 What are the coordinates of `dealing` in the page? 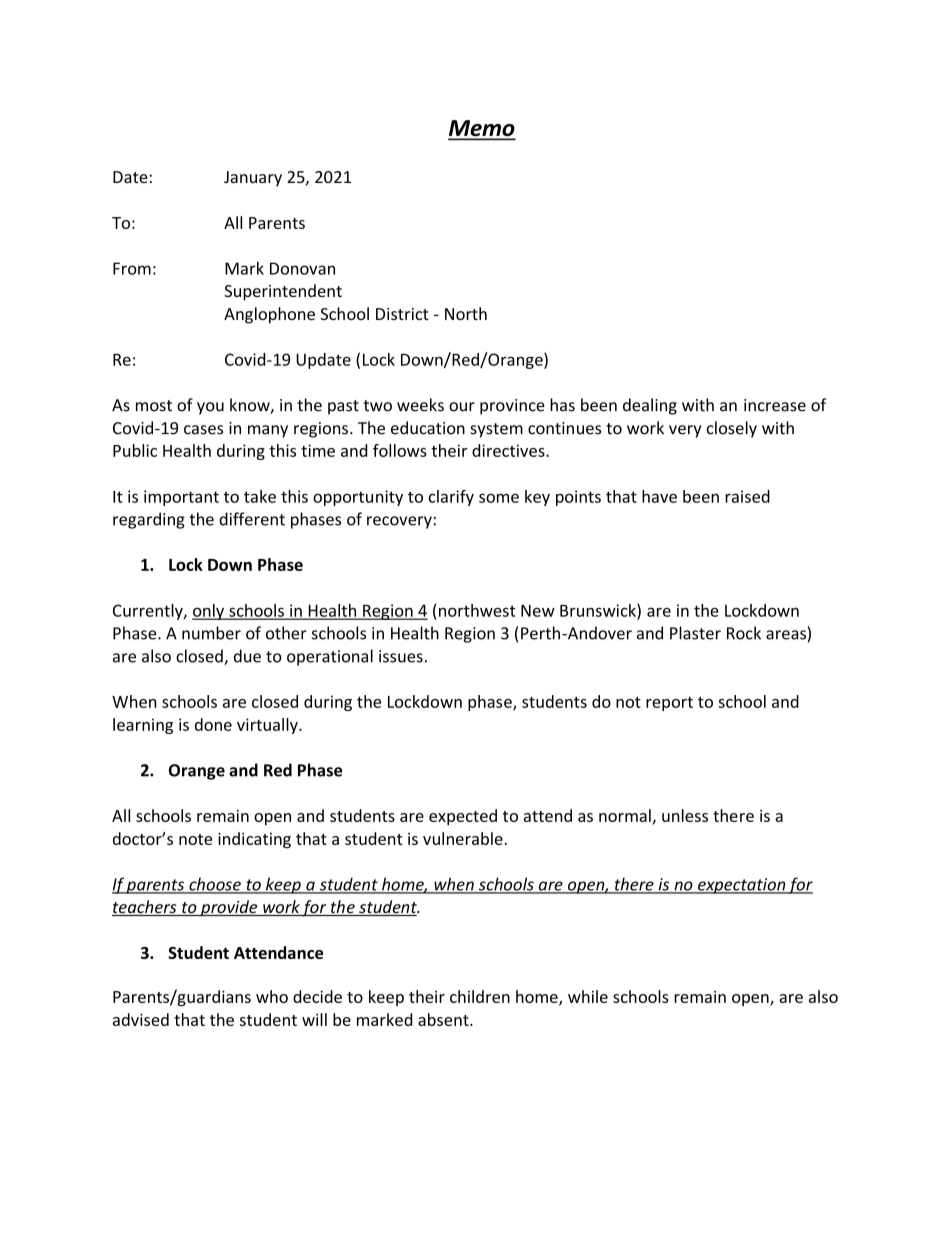 It's located at (650, 406).
